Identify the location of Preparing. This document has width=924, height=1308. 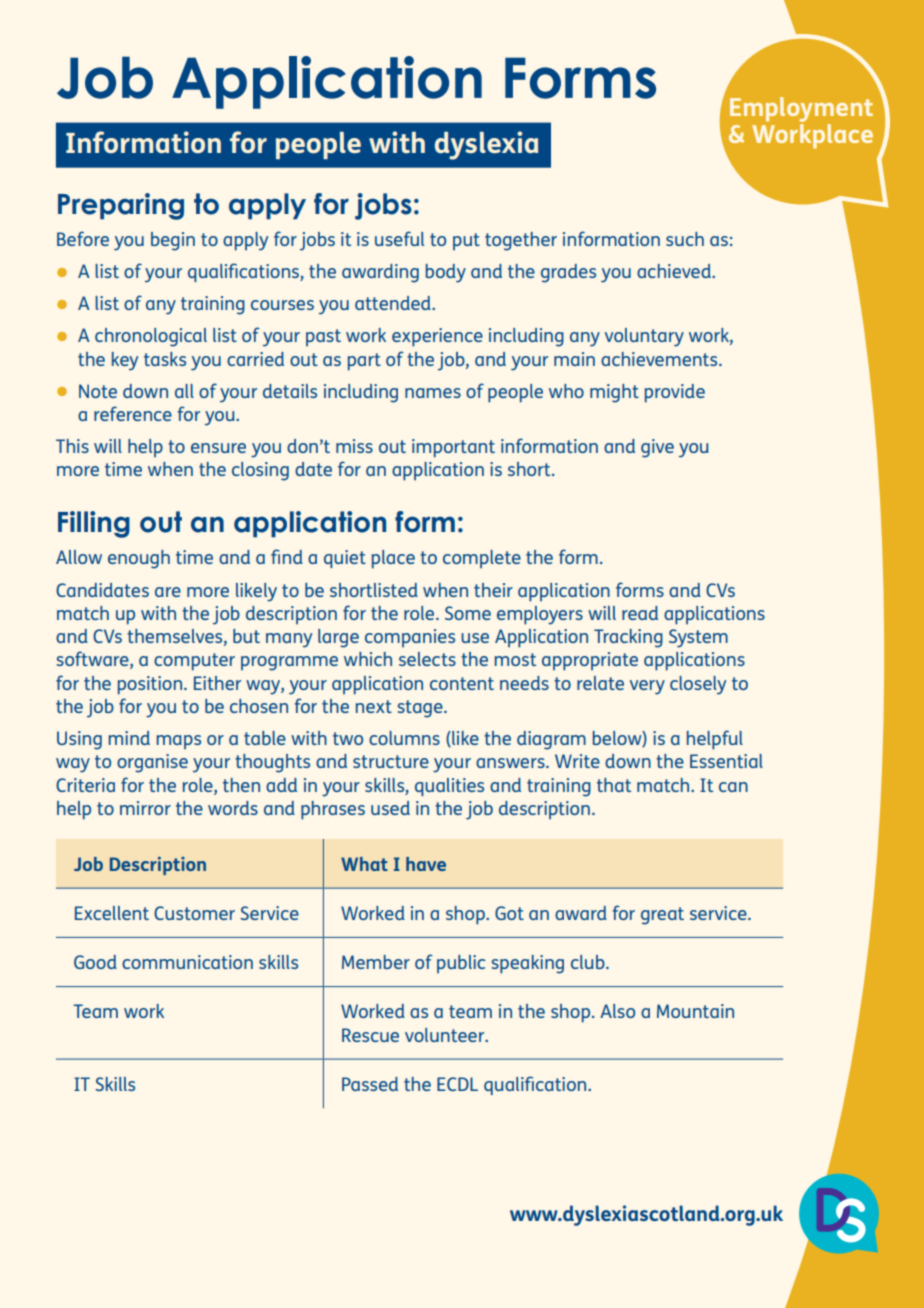
(121, 206).
